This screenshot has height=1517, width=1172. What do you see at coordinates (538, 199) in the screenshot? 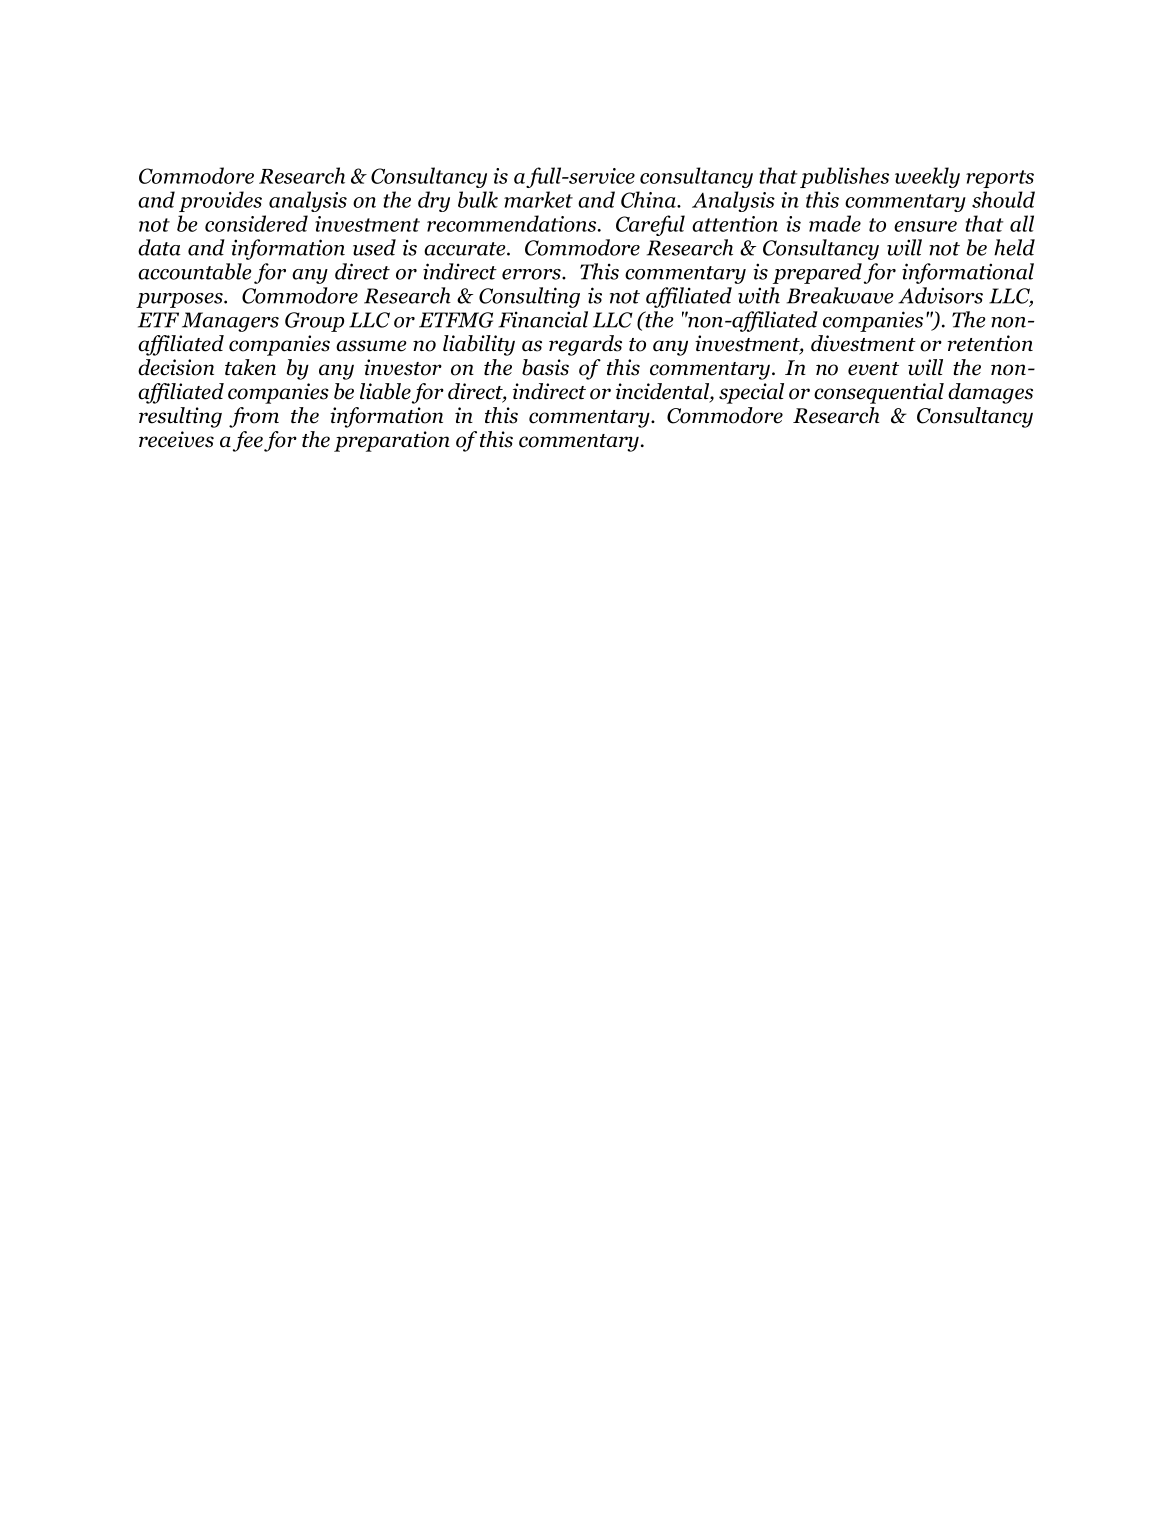
I see `market` at bounding box center [538, 199].
